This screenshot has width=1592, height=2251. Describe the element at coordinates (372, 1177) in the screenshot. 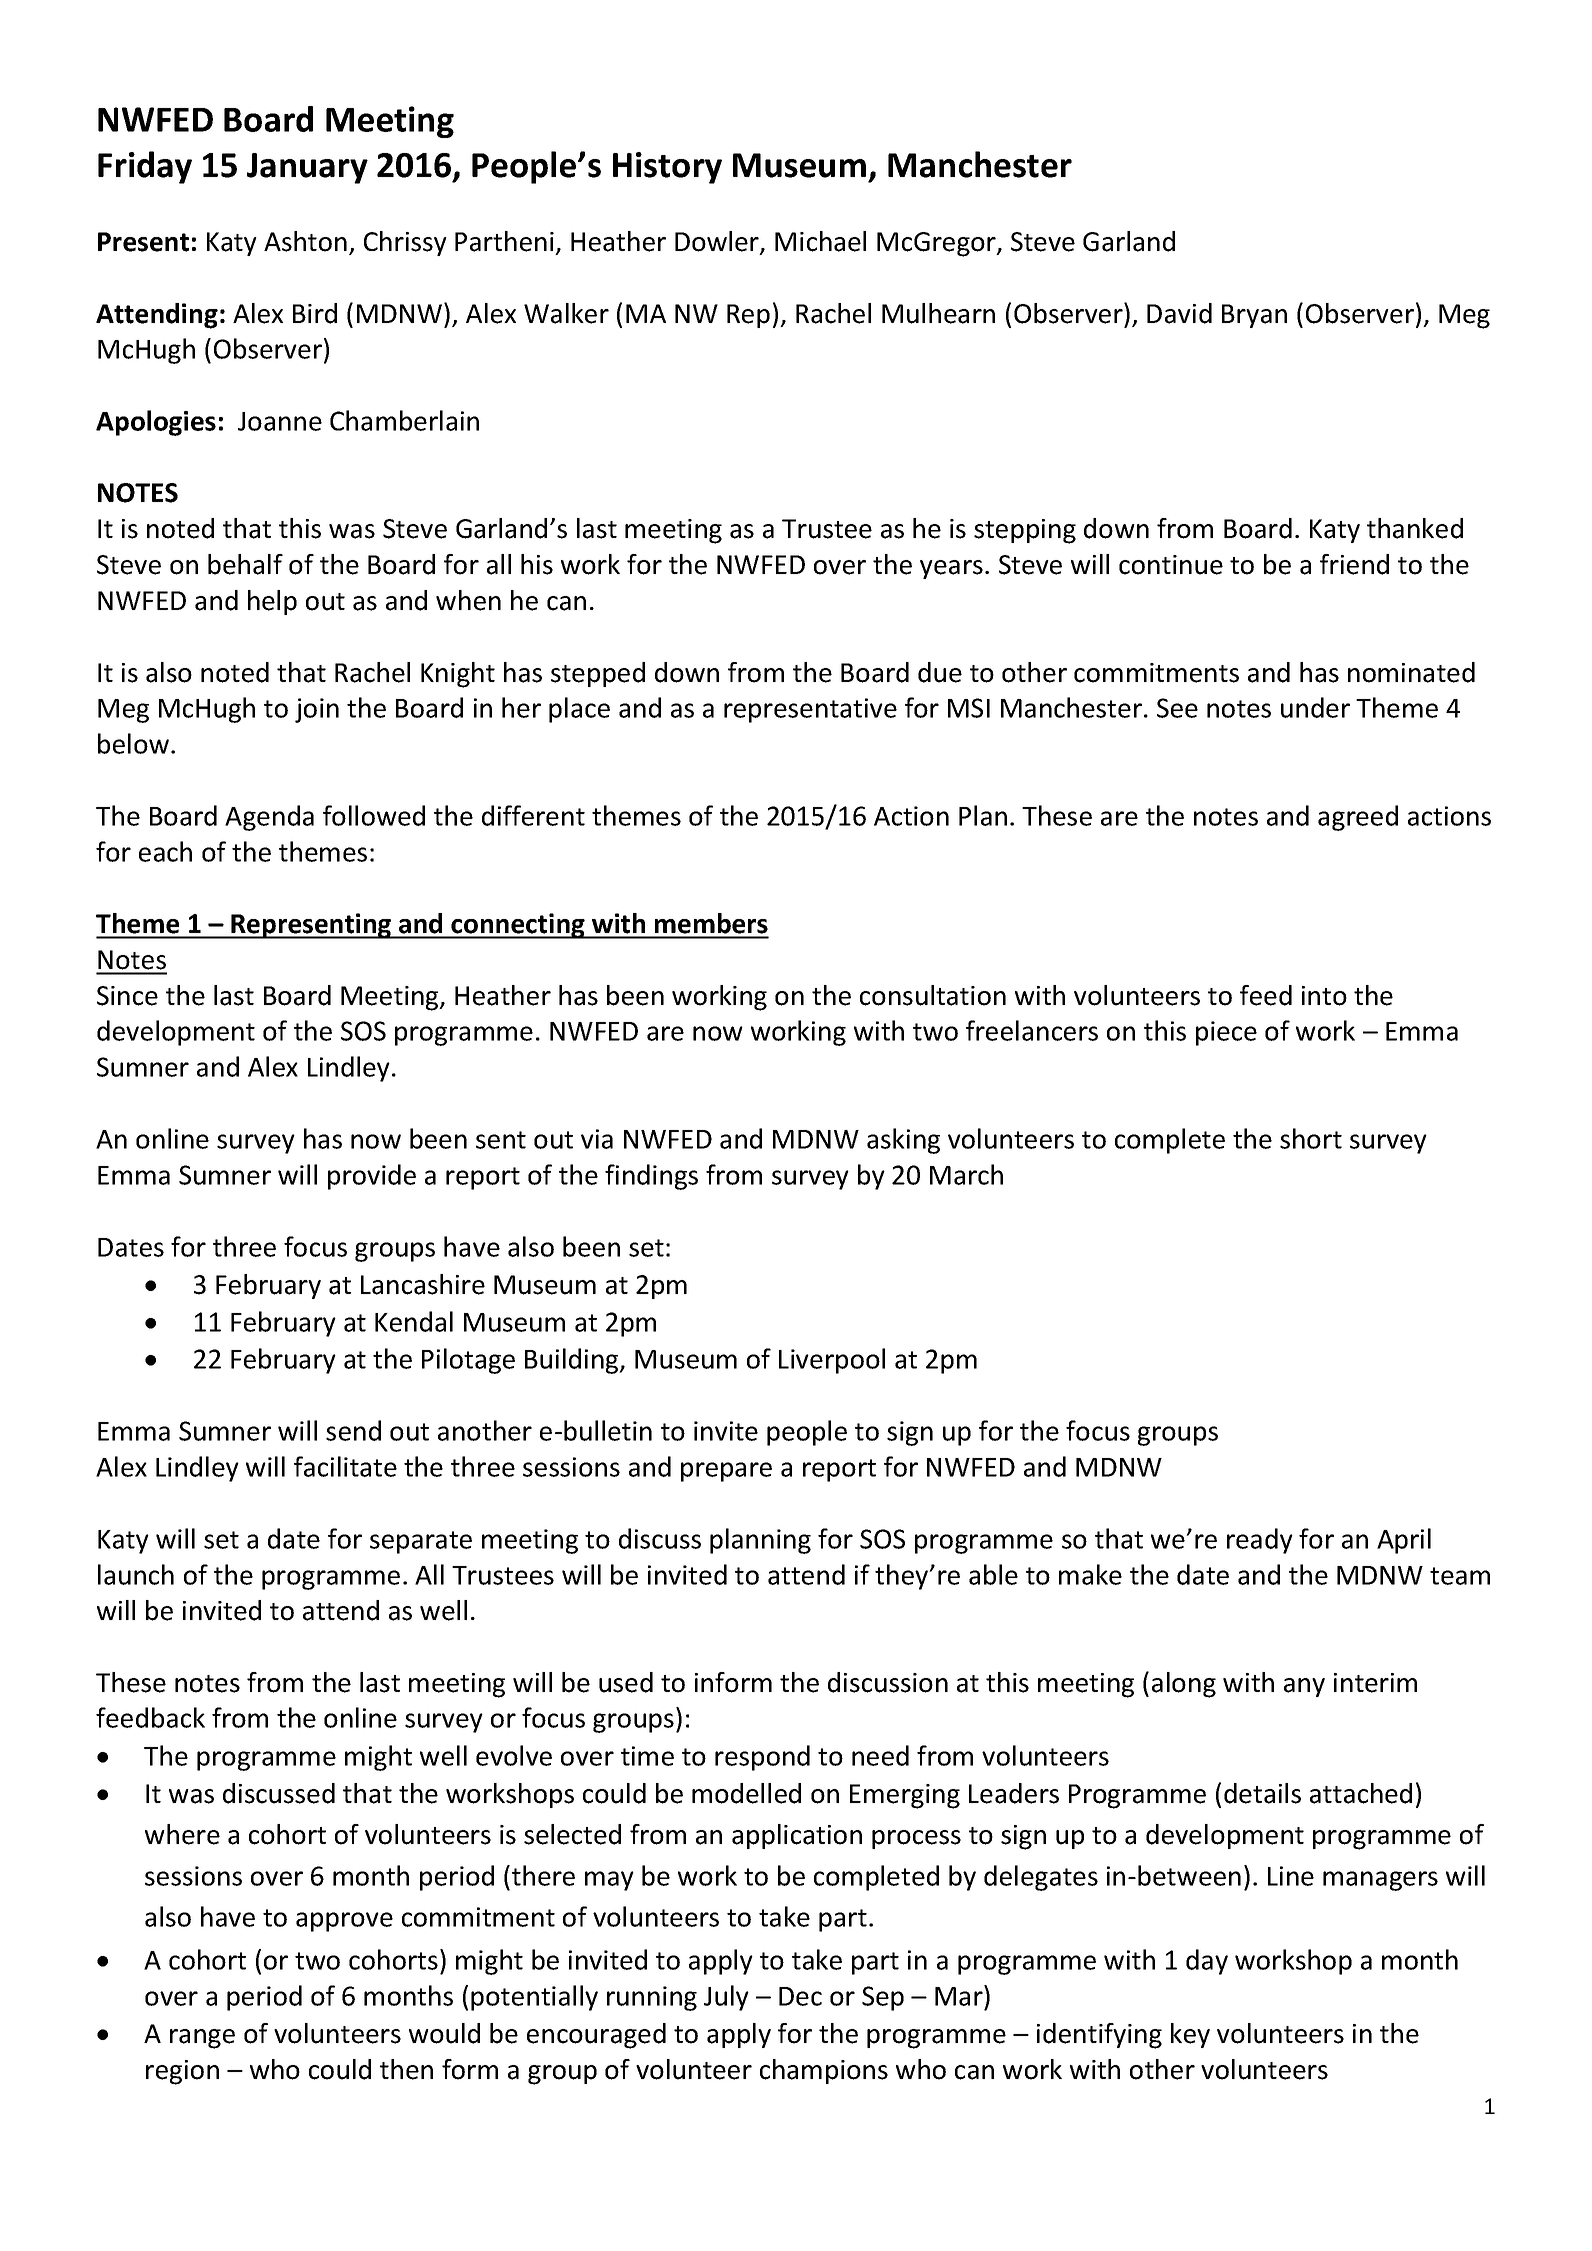

I see `provide` at that location.
